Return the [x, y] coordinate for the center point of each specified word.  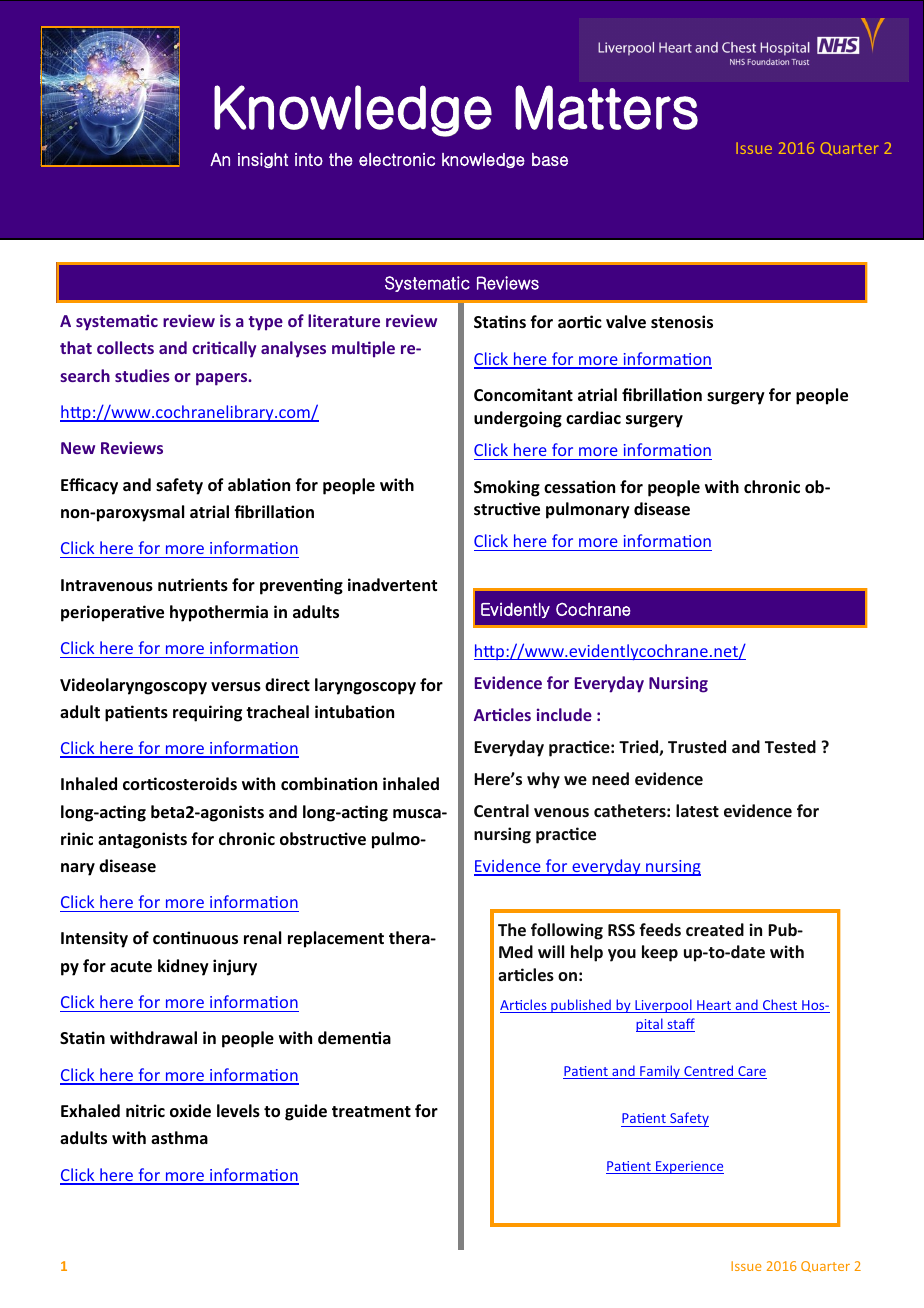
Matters [606, 107]
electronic [397, 159]
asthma [179, 1138]
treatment [371, 1111]
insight [263, 160]
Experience [689, 1167]
